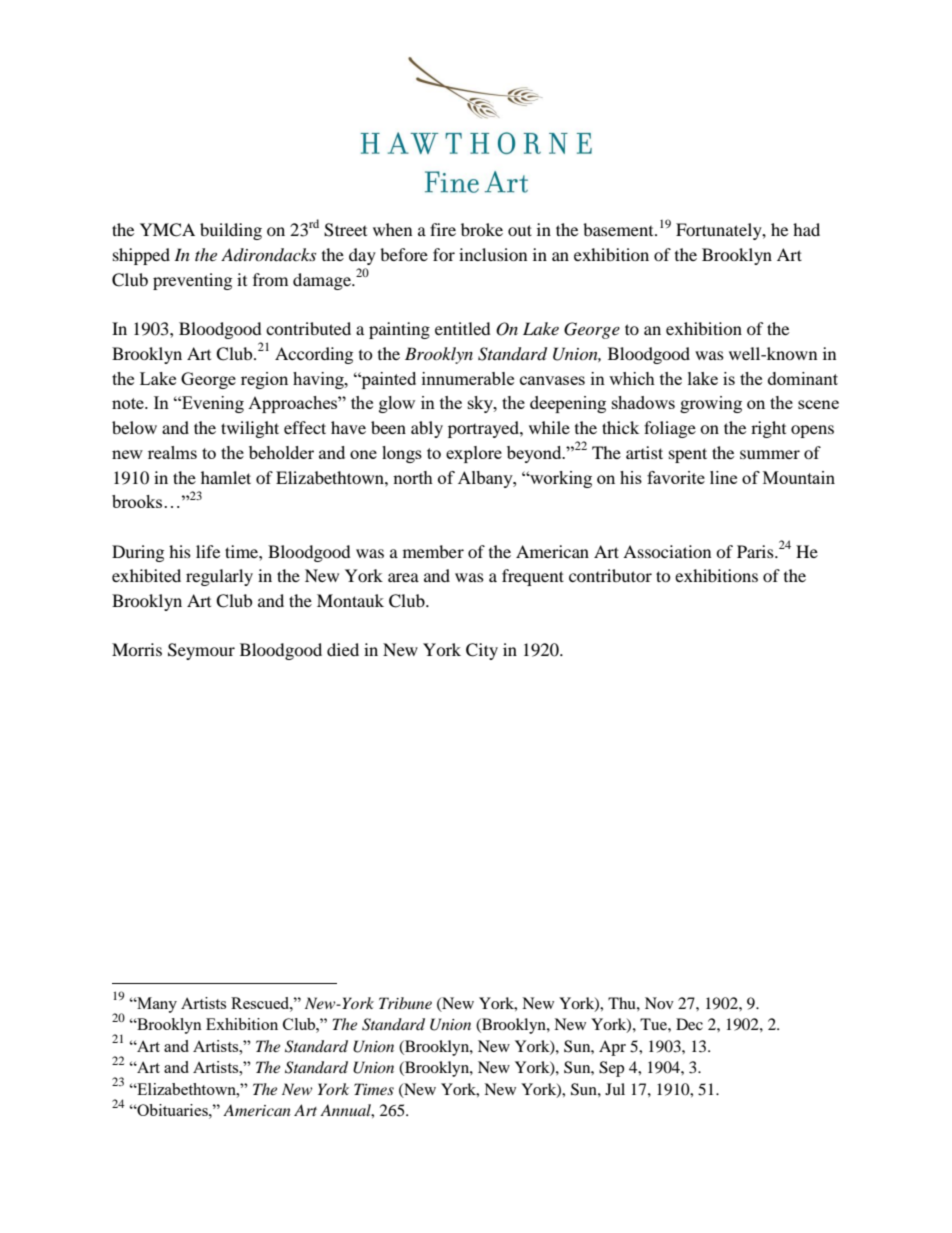  I want to click on inclusion, so click(493, 254).
